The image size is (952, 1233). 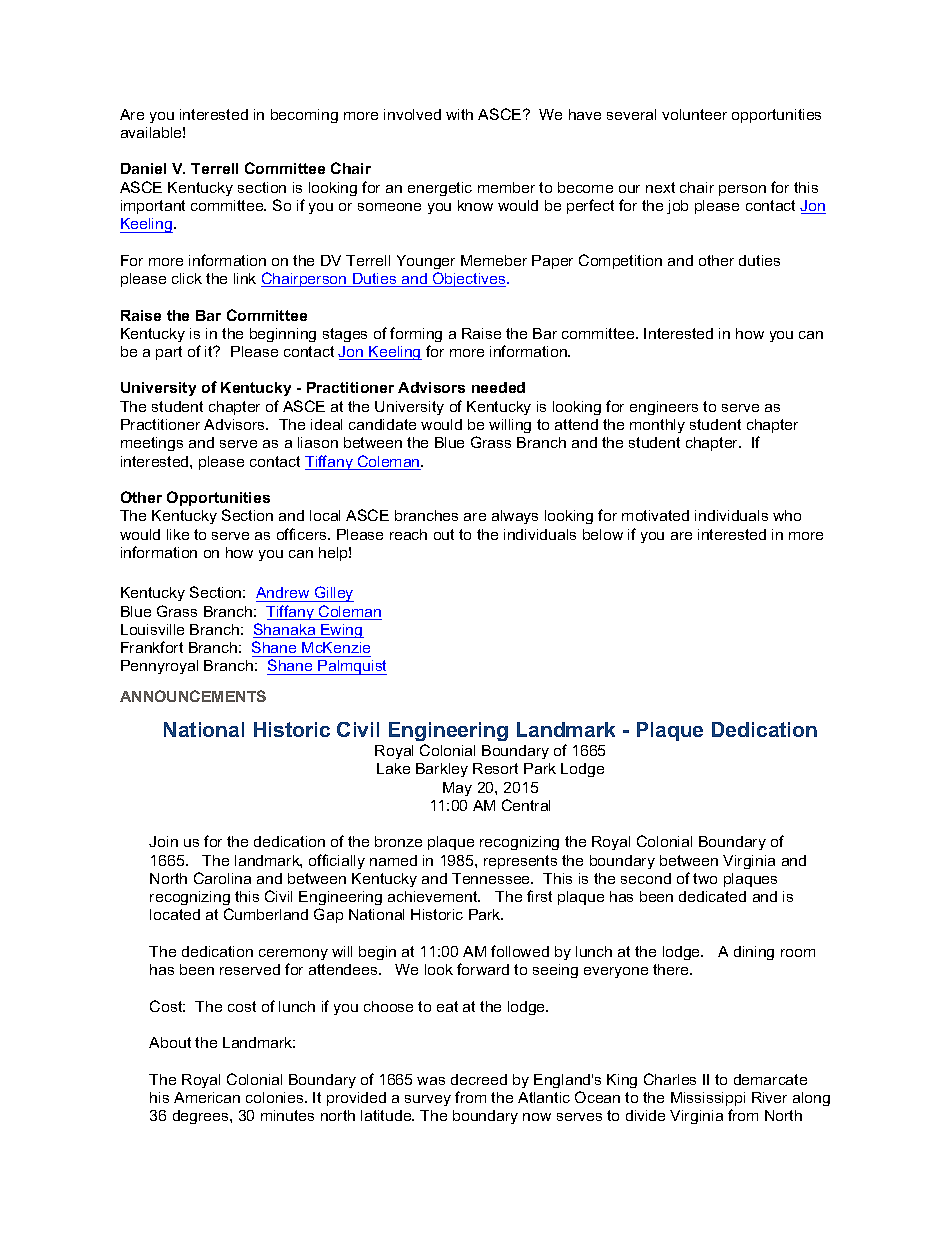 What do you see at coordinates (479, 1079) in the page?
I see `decreed` at bounding box center [479, 1079].
